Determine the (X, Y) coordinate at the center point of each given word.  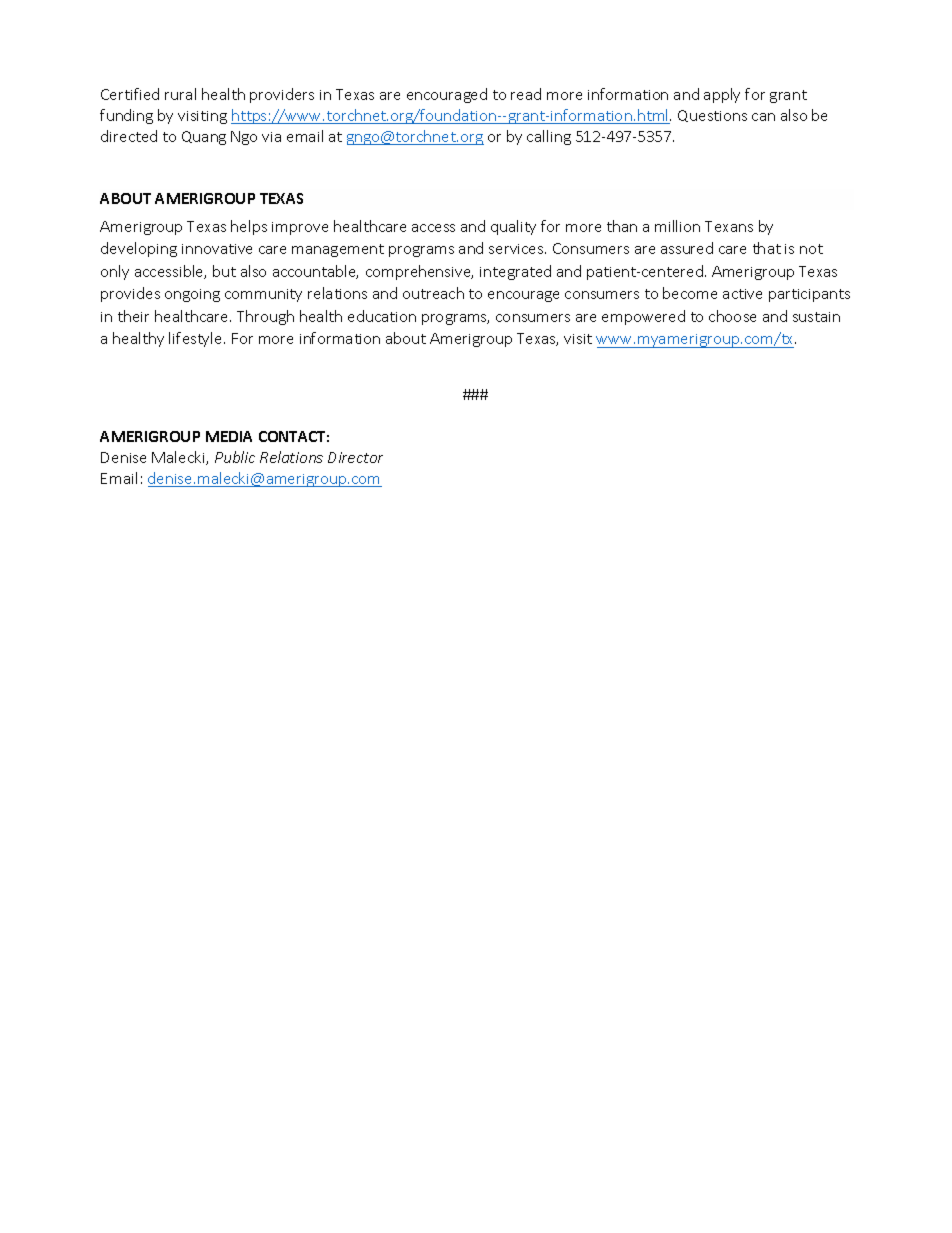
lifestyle (197, 339)
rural (180, 94)
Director (355, 457)
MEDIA (229, 436)
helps (249, 227)
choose (732, 316)
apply (722, 95)
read (526, 94)
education (382, 316)
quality (513, 227)
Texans (729, 226)
